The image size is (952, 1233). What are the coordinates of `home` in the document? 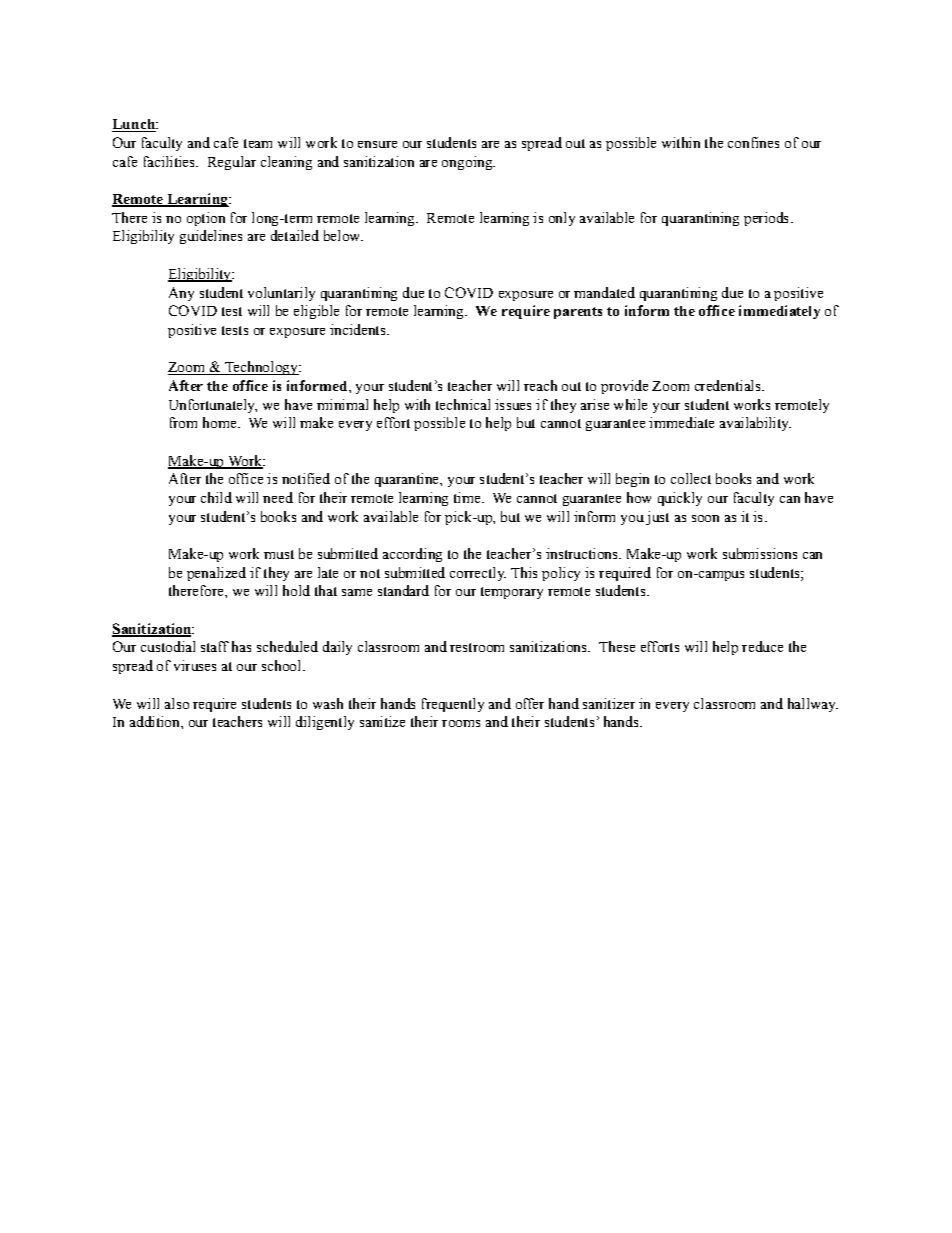 It's located at (221, 422).
